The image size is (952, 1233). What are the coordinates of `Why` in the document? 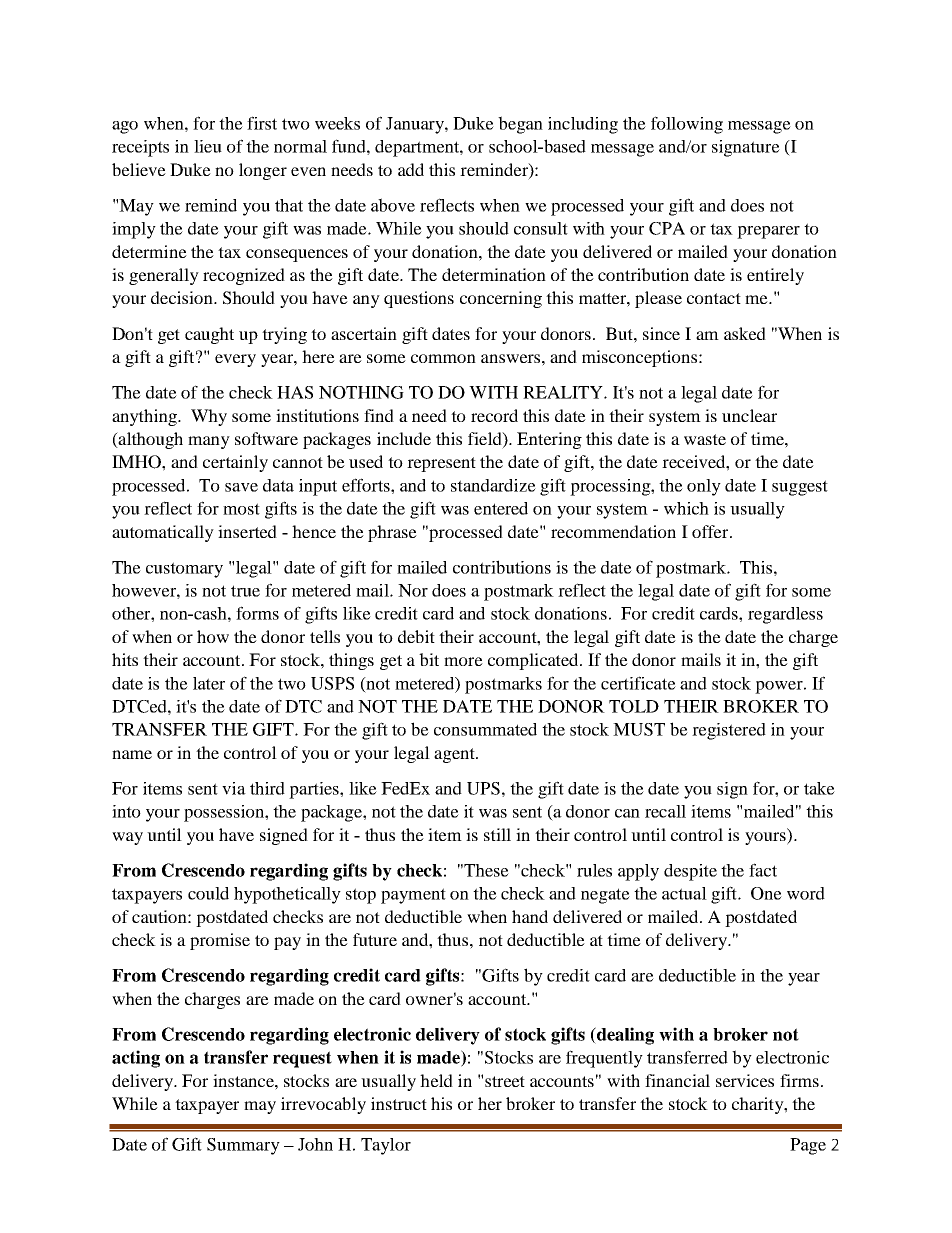 It's located at (209, 417).
